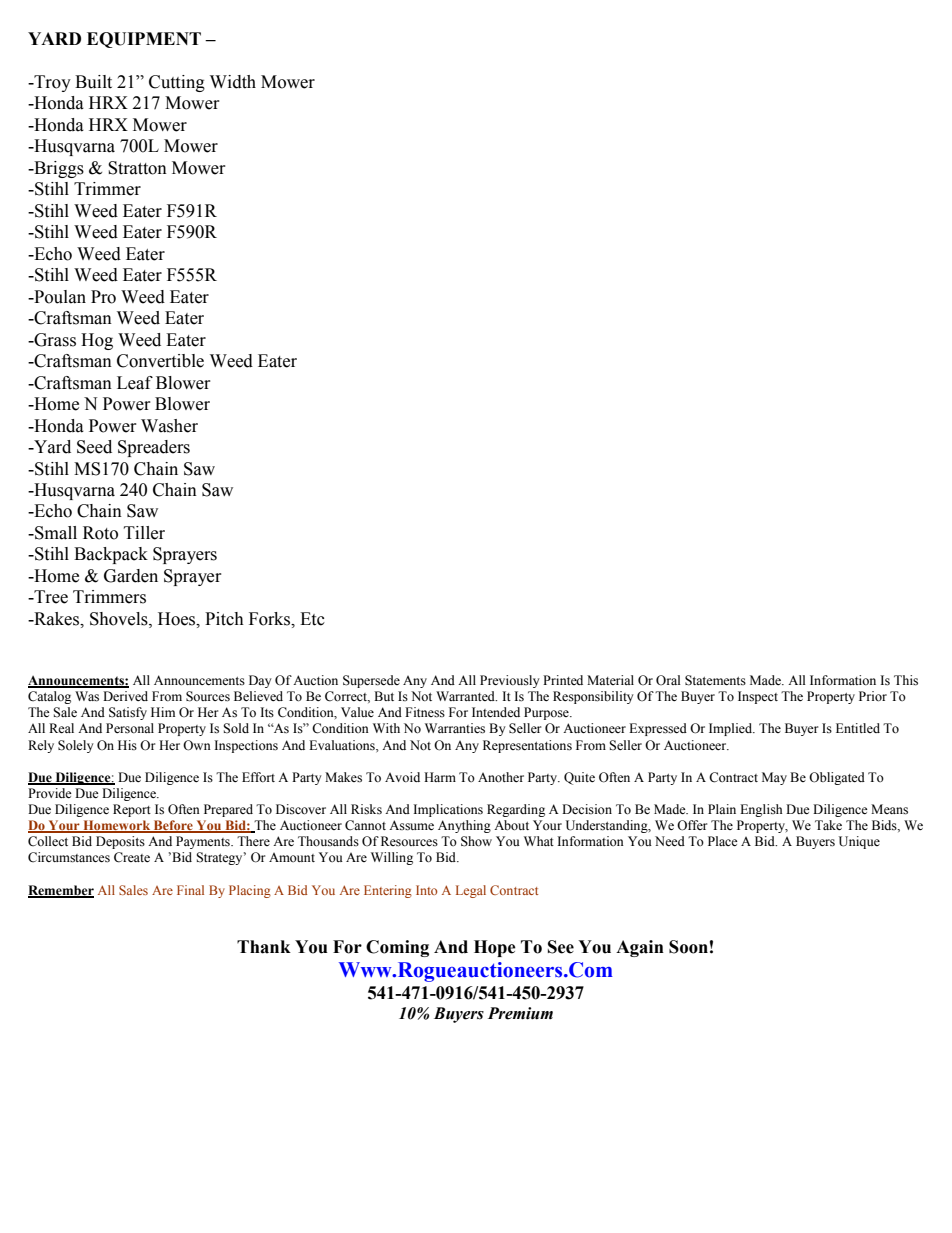 This screenshot has height=1233, width=952. What do you see at coordinates (774, 778) in the screenshot?
I see `May` at bounding box center [774, 778].
